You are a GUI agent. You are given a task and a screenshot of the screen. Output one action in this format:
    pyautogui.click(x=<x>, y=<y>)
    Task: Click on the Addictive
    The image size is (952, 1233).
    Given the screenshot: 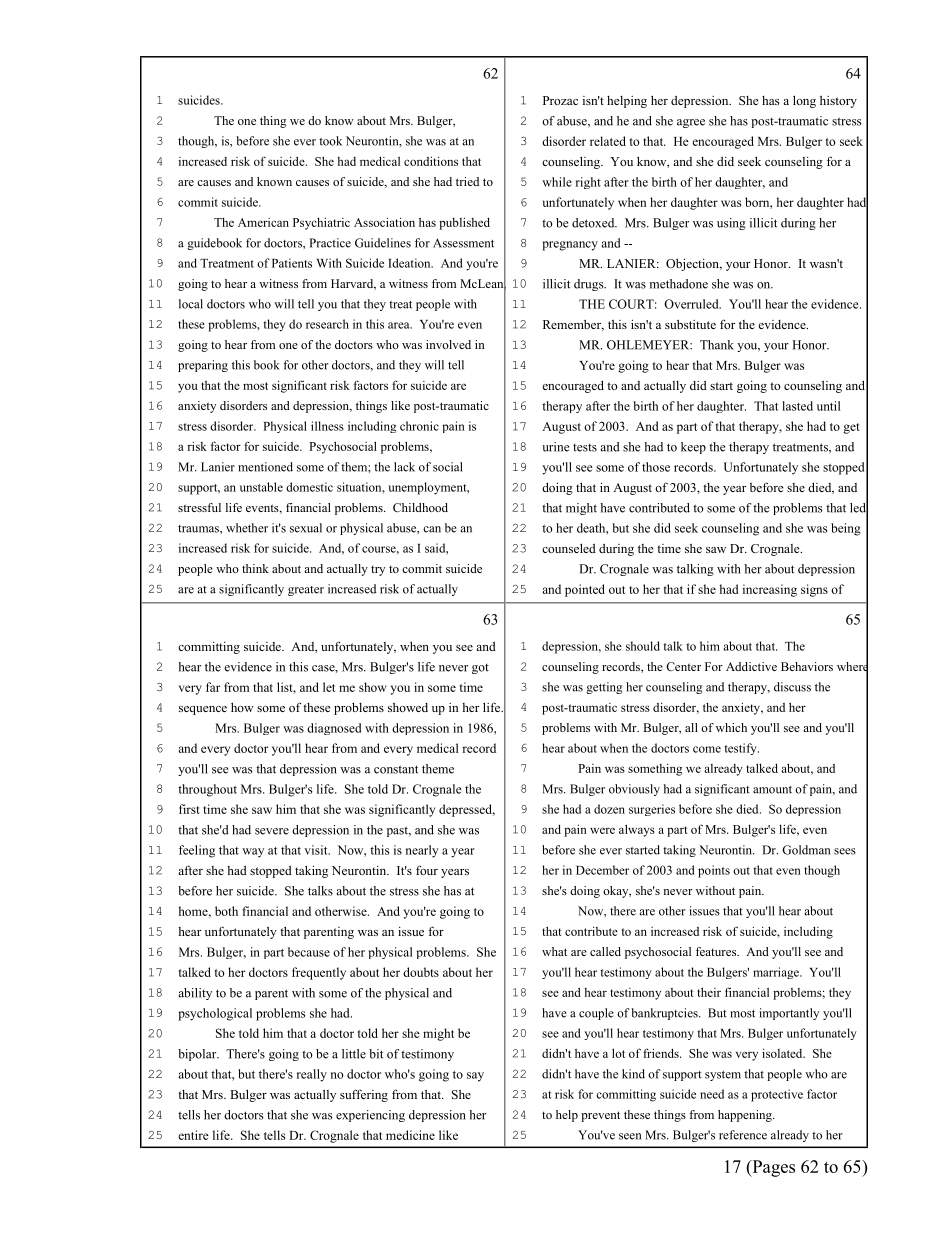 What is the action you would take?
    pyautogui.click(x=751, y=666)
